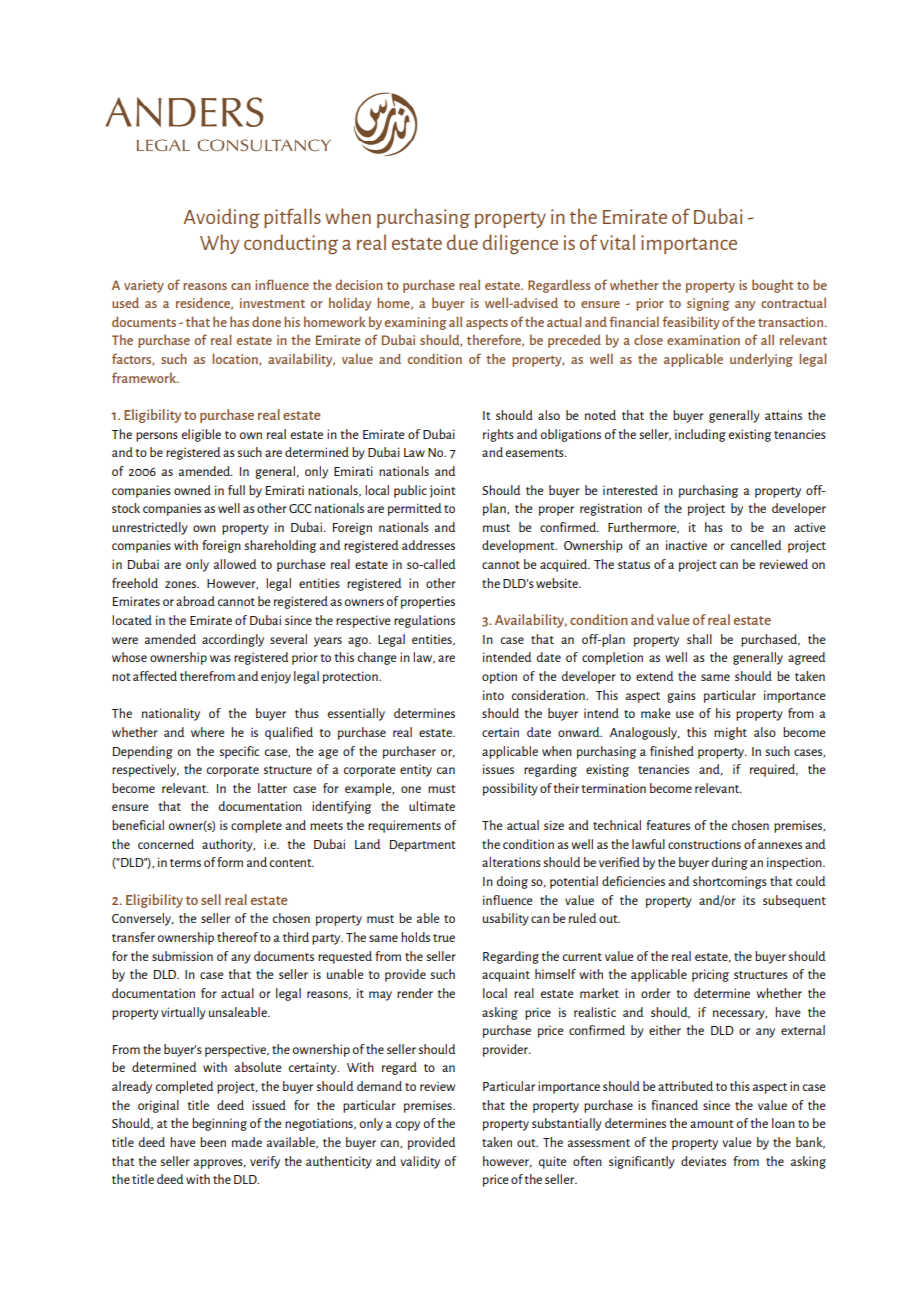  What do you see at coordinates (424, 621) in the document?
I see `regulations` at bounding box center [424, 621].
